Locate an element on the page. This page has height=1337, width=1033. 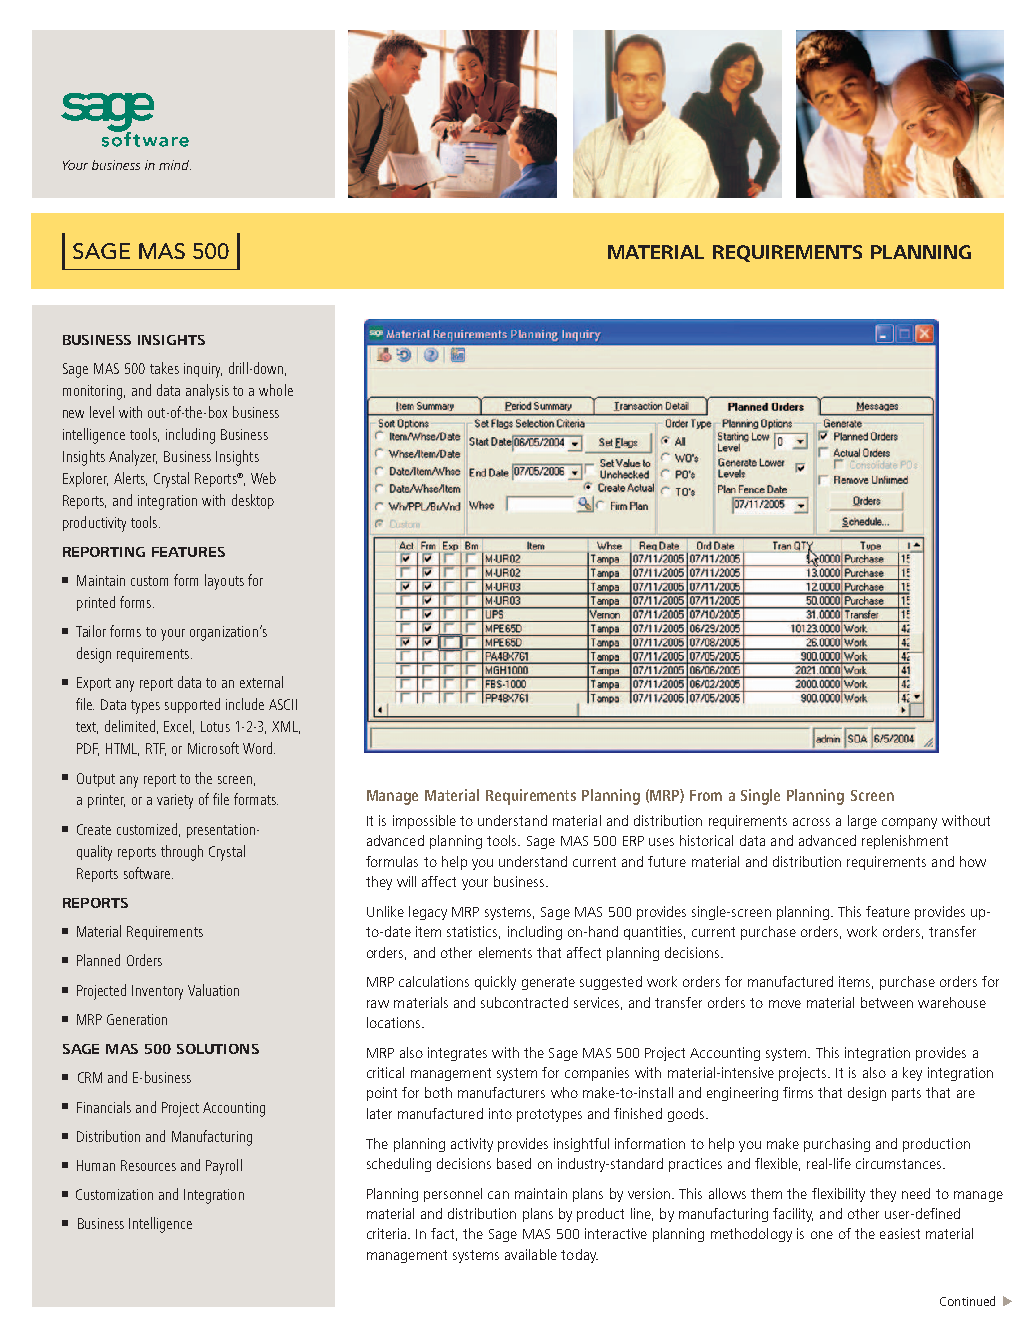
large is located at coordinates (862, 822).
